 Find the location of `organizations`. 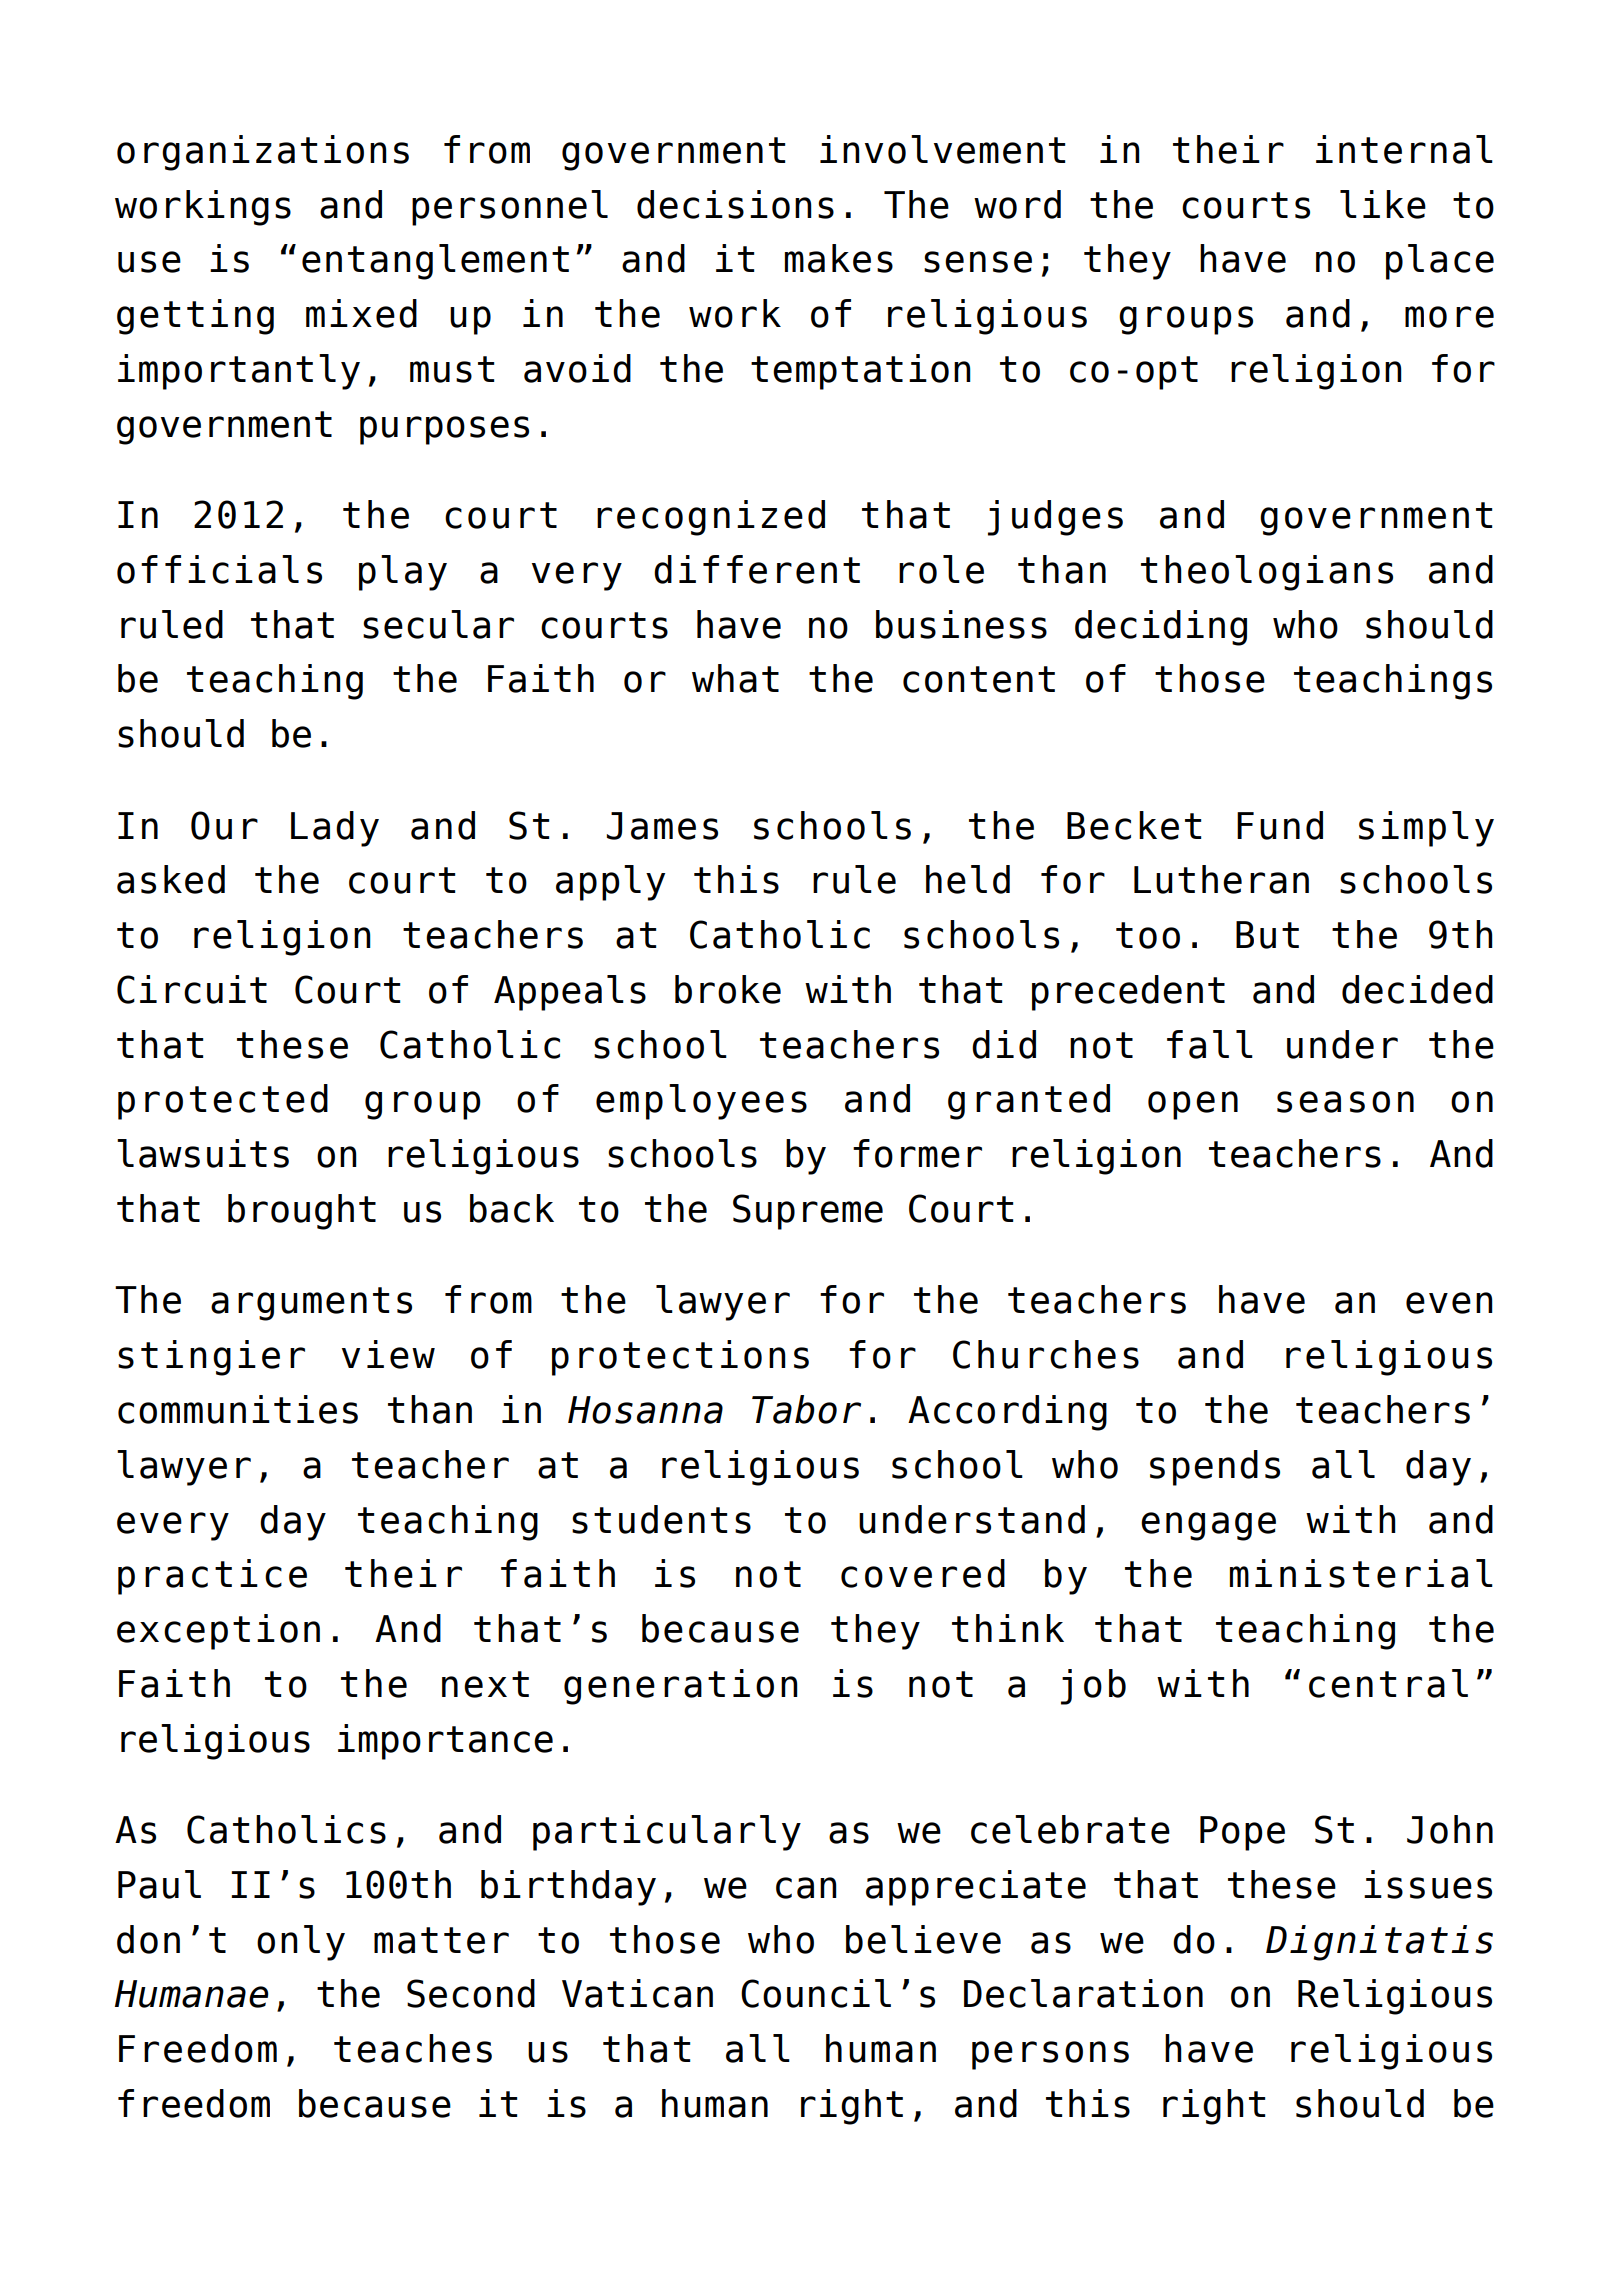

organizations is located at coordinates (263, 153).
